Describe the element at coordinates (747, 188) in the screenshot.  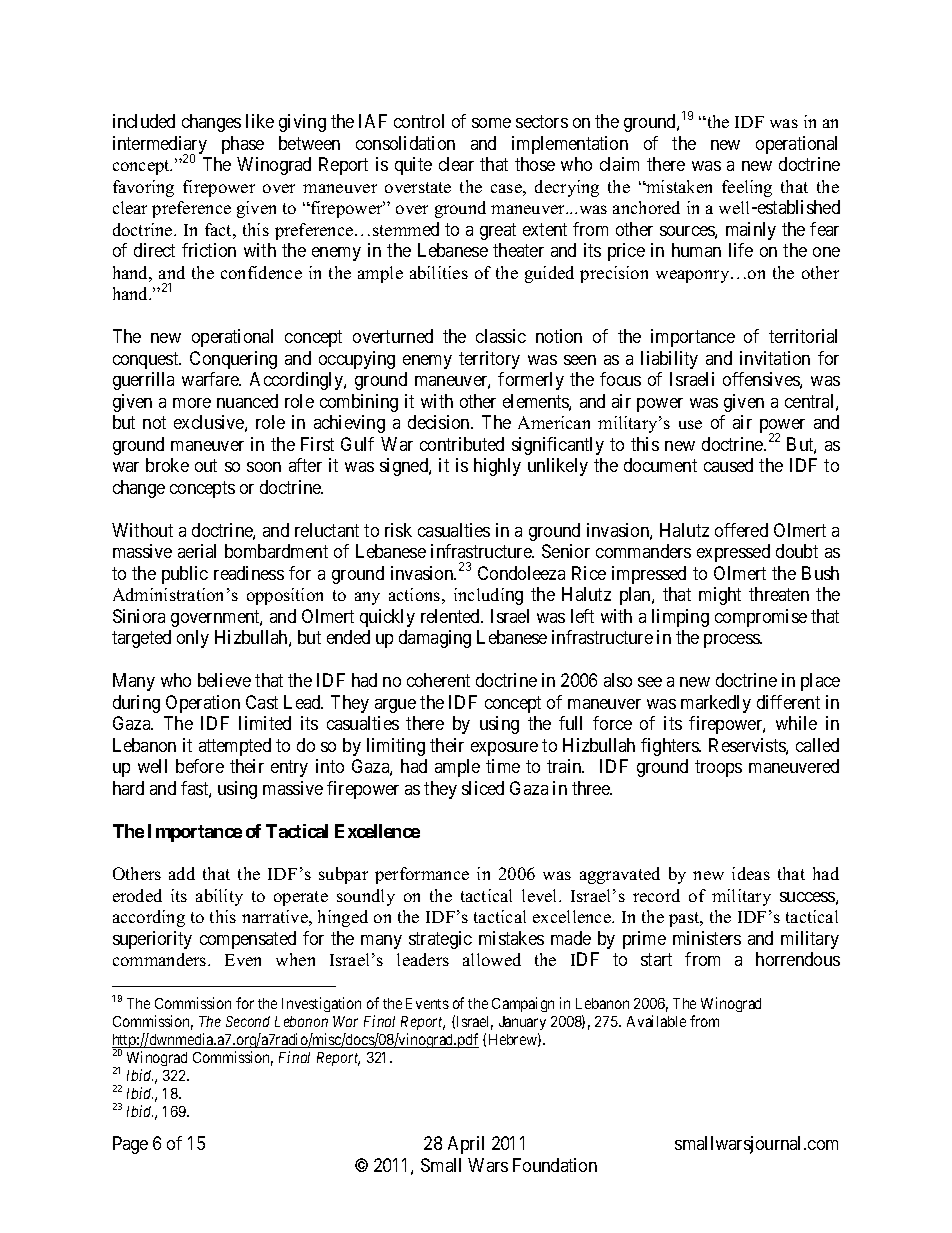
I see `feeling` at that location.
